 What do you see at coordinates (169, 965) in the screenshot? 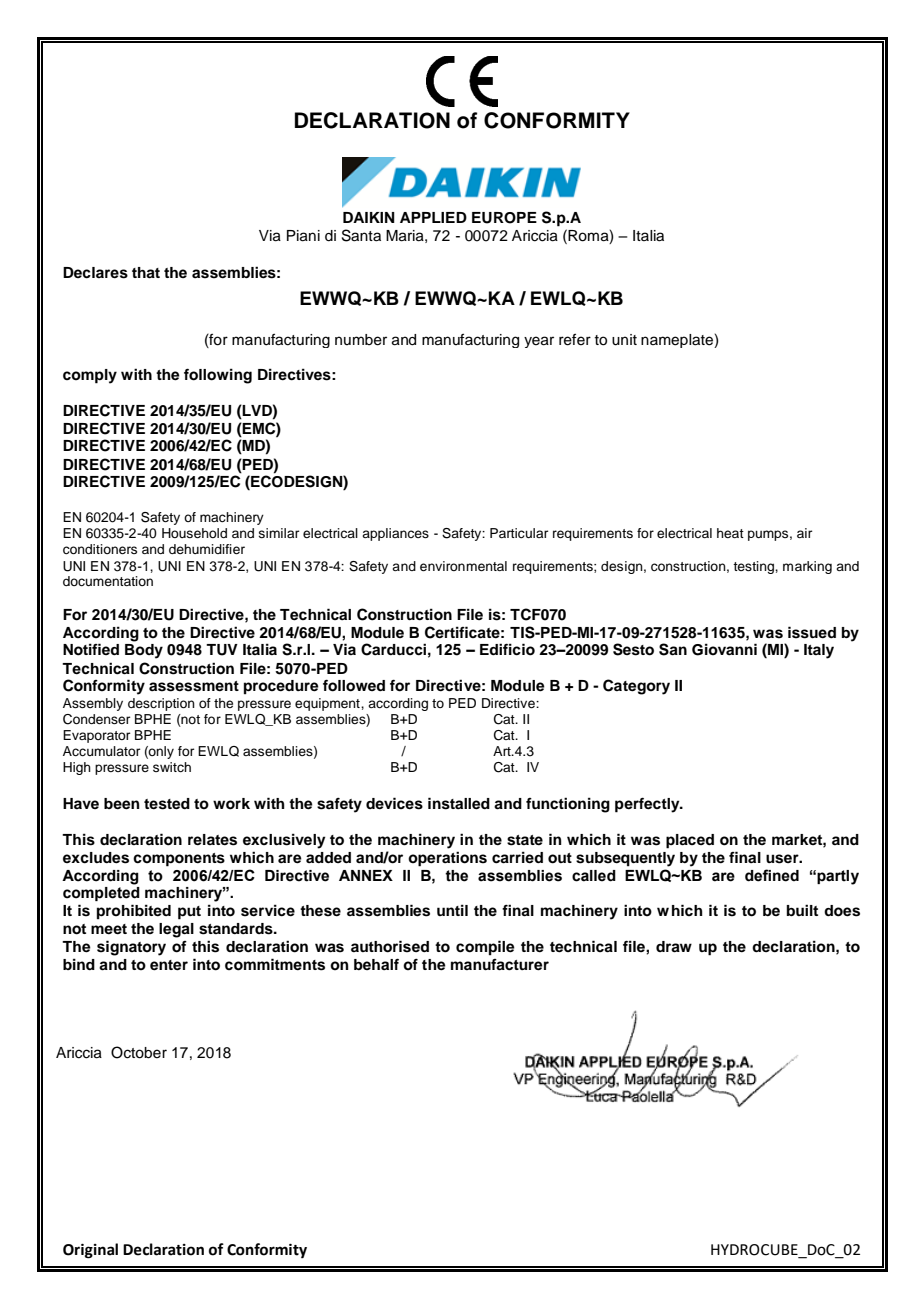
I see `enter` at bounding box center [169, 965].
